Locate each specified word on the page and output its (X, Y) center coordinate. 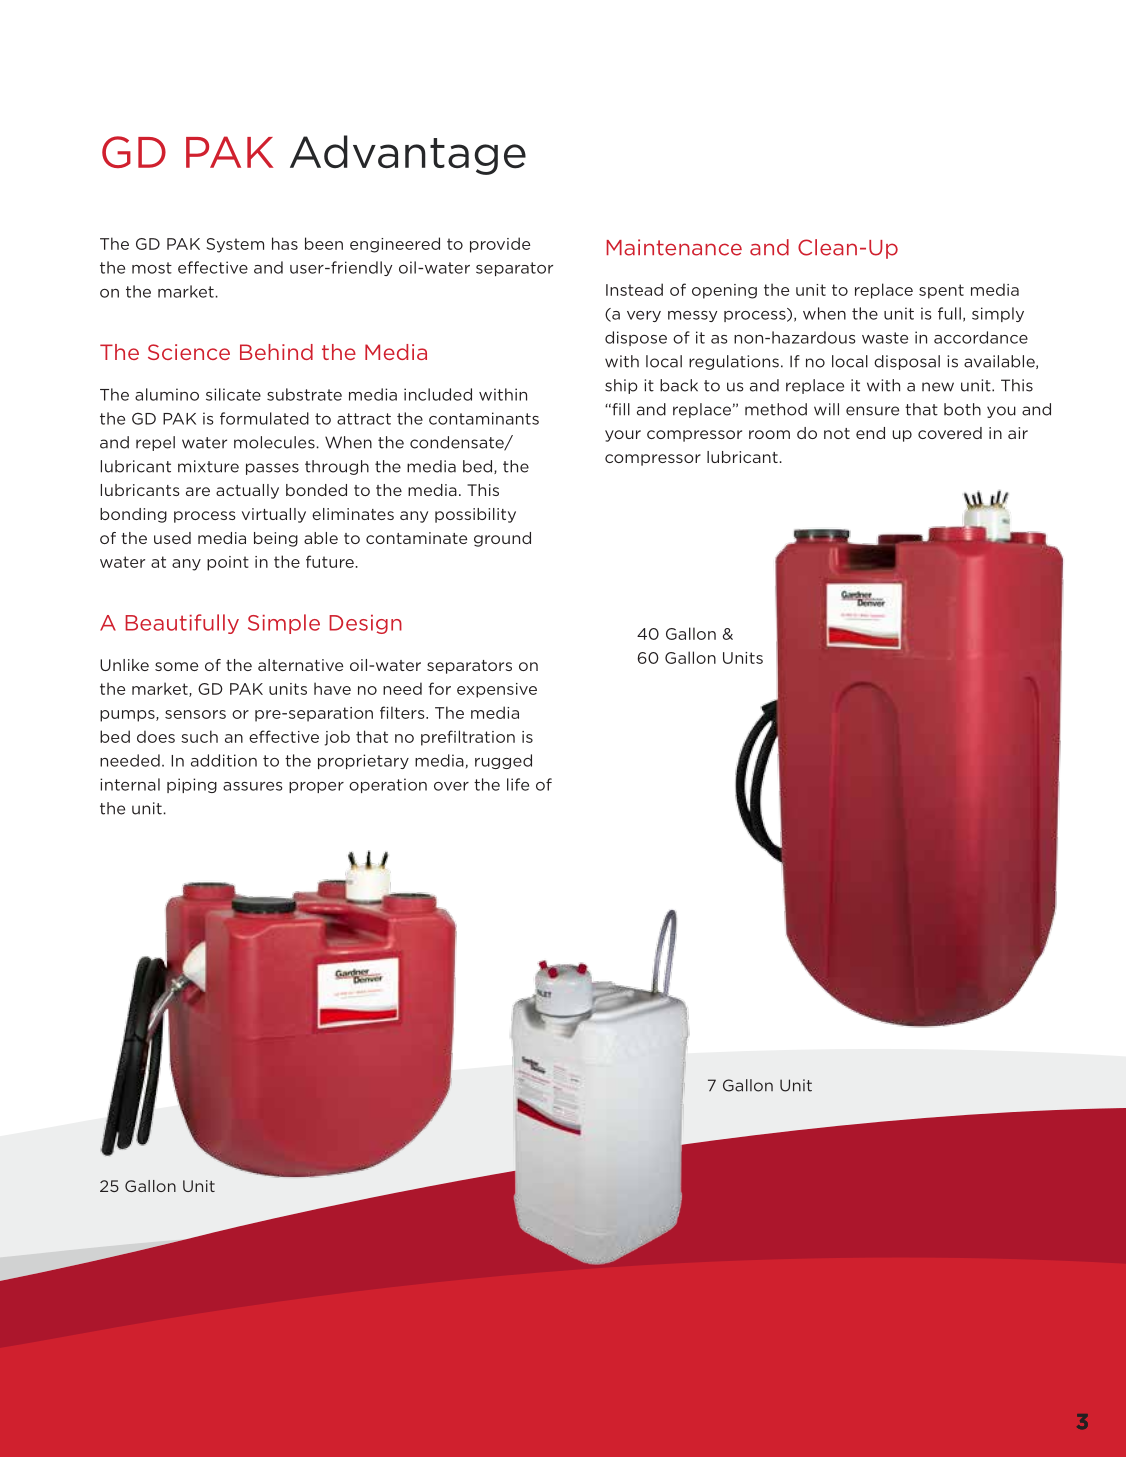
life (518, 784)
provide (500, 245)
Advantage (408, 155)
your (623, 436)
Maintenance (674, 247)
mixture (208, 466)
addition (224, 760)
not (837, 433)
